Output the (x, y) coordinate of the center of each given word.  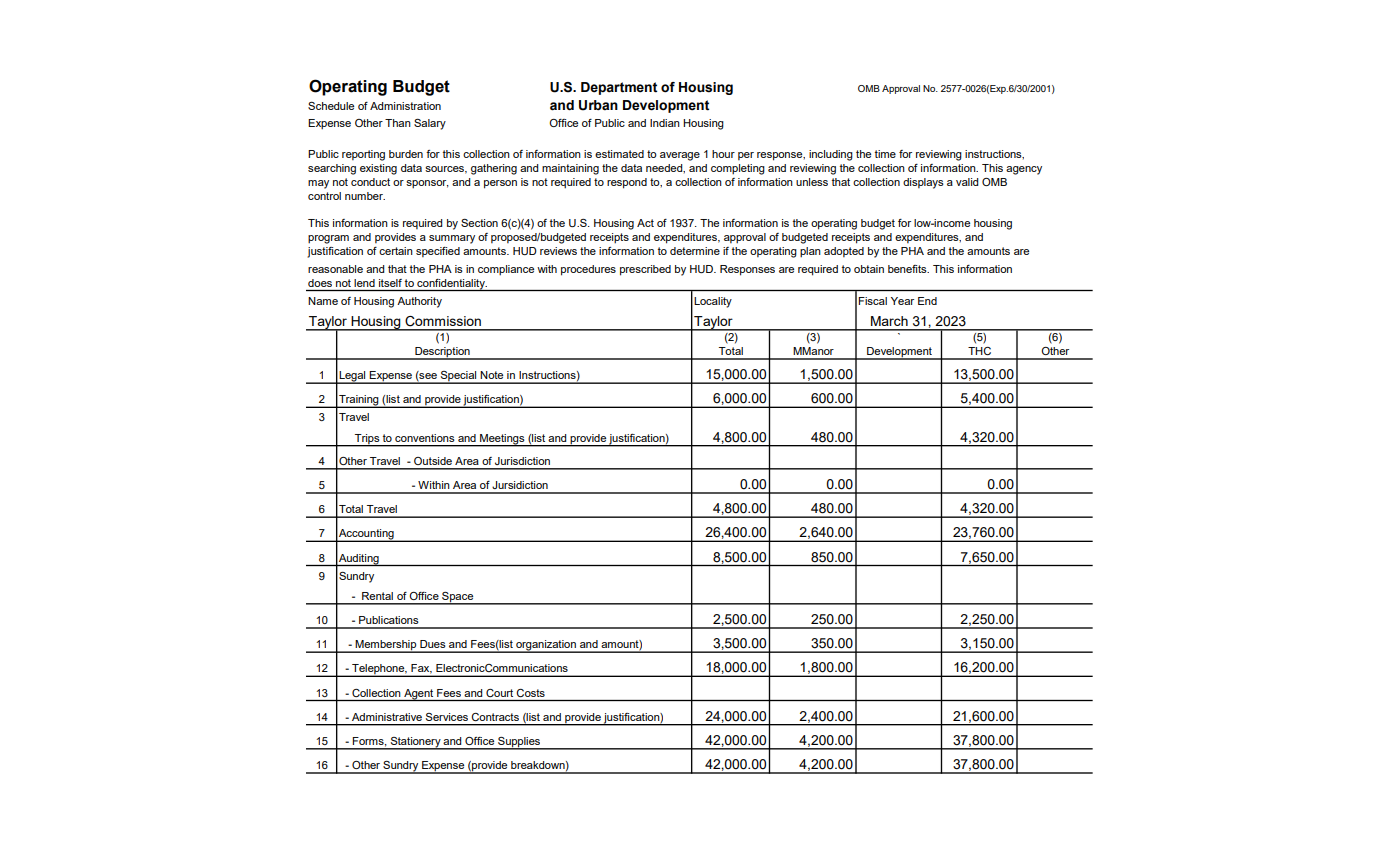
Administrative (387, 717)
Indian (665, 123)
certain (396, 251)
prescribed (645, 270)
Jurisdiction (522, 461)
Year (902, 301)
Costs (531, 693)
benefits (908, 269)
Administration (405, 106)
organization (546, 646)
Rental (377, 596)
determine (695, 251)
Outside (433, 461)
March (889, 321)
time (885, 154)
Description (442, 353)
